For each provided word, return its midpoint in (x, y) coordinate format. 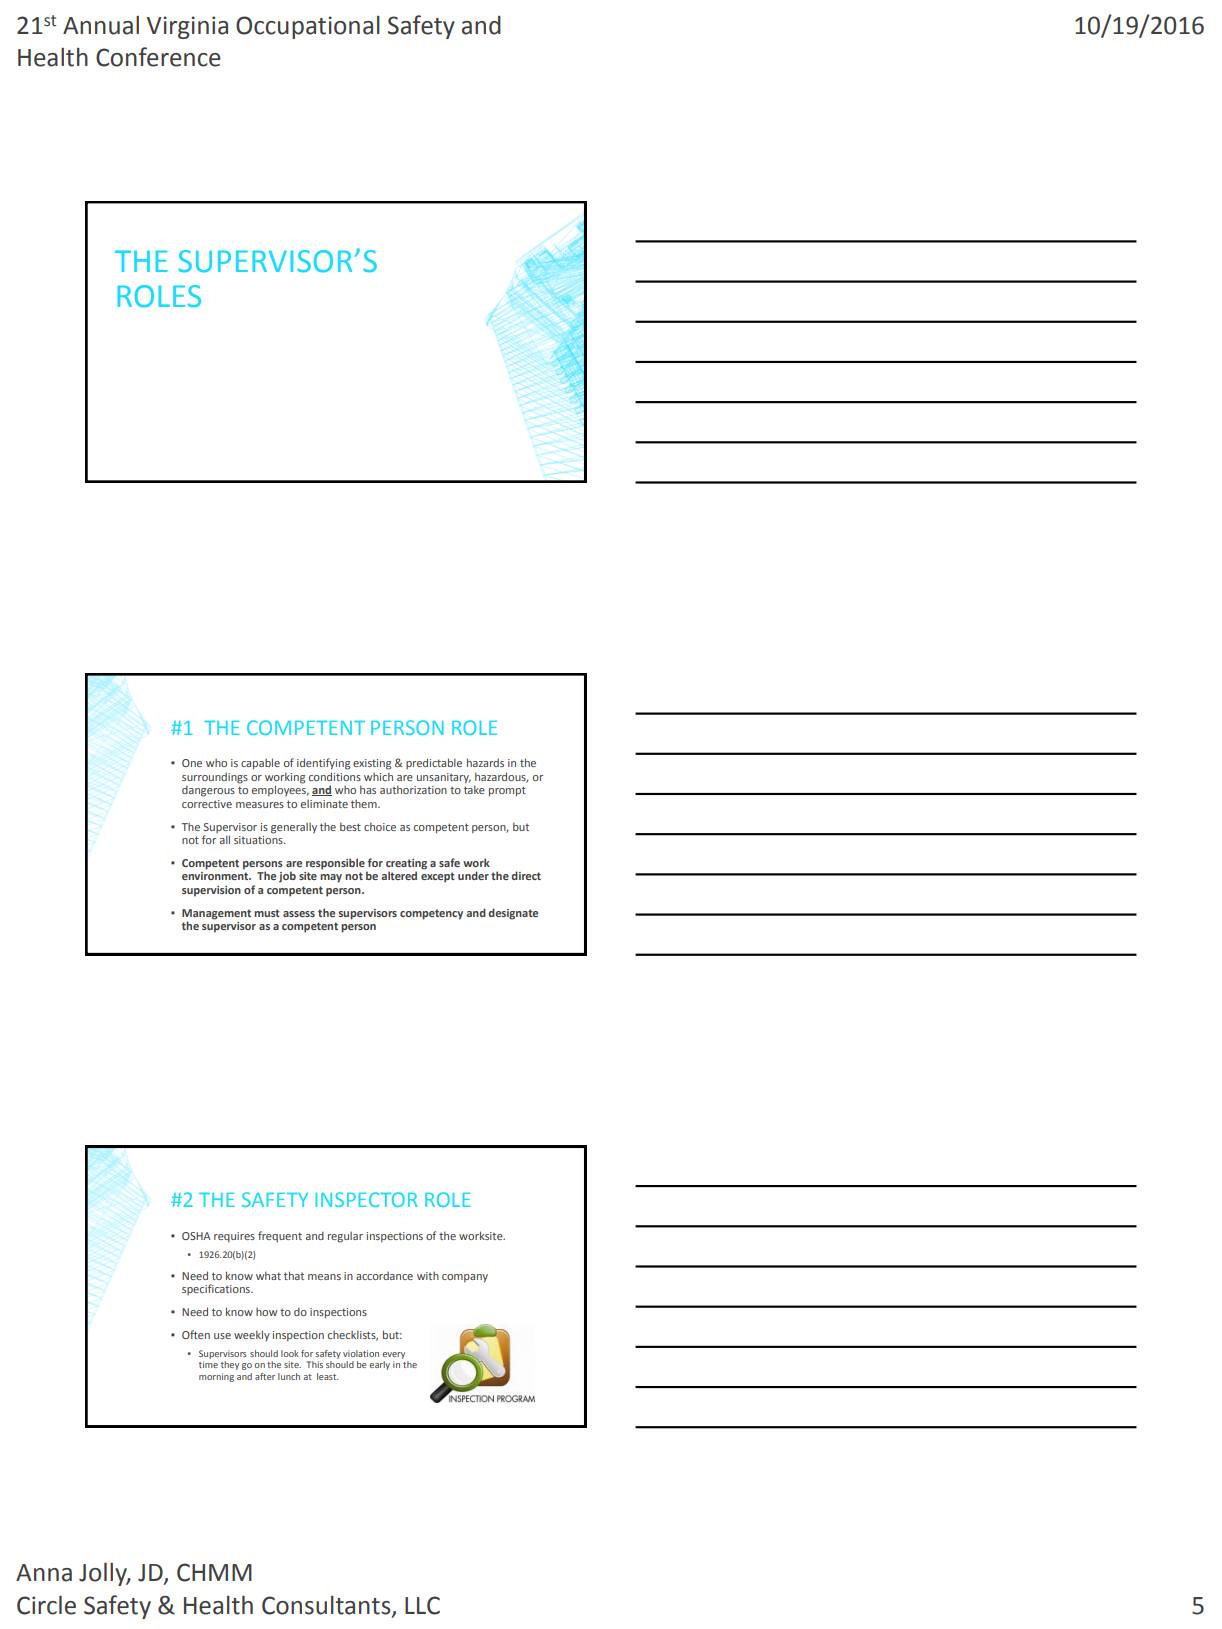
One (192, 763)
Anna (44, 1573)
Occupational (308, 27)
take (474, 788)
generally (294, 828)
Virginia (187, 27)
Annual (101, 25)
